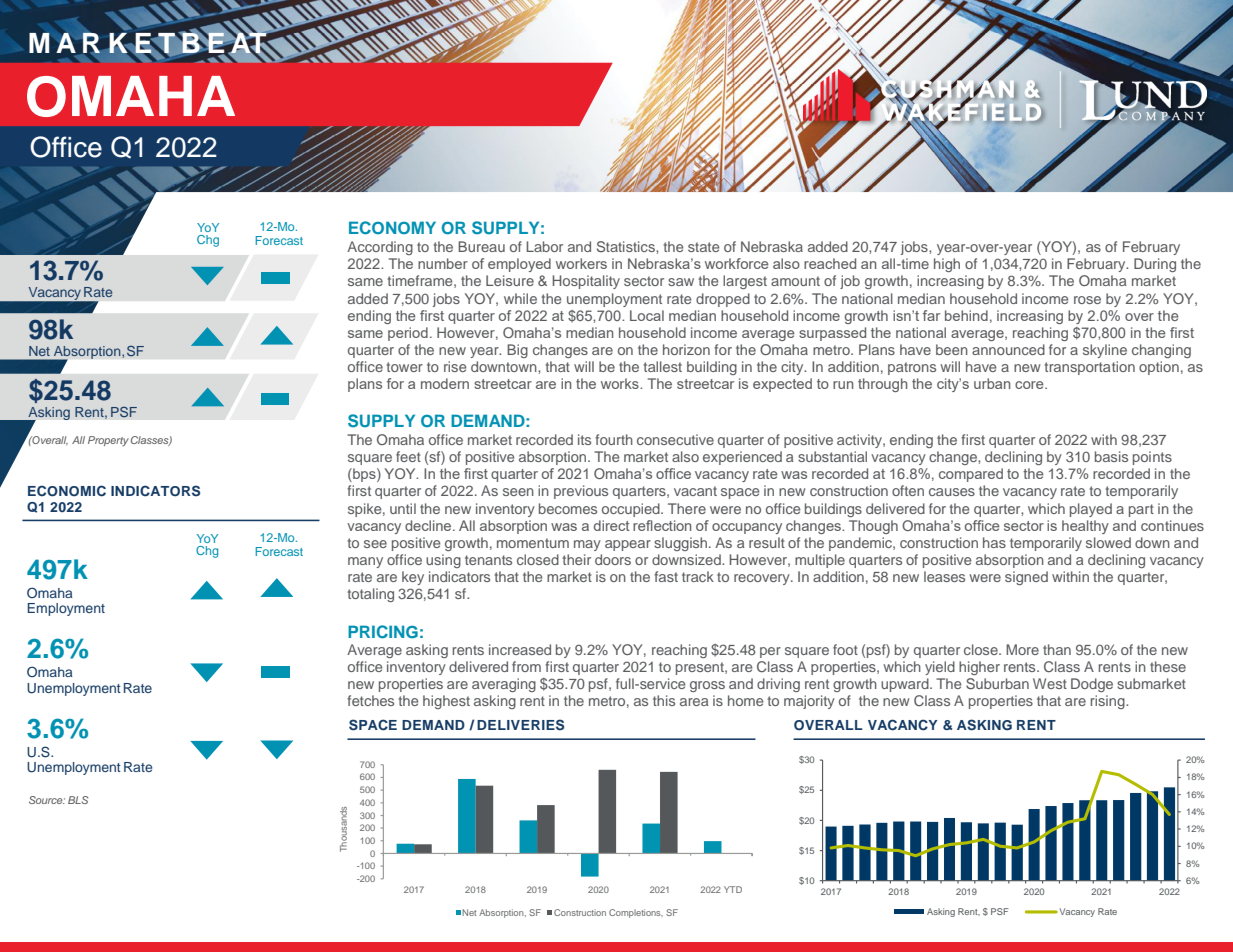 The height and width of the screenshot is (952, 1233). I want to click on many, so click(365, 562).
